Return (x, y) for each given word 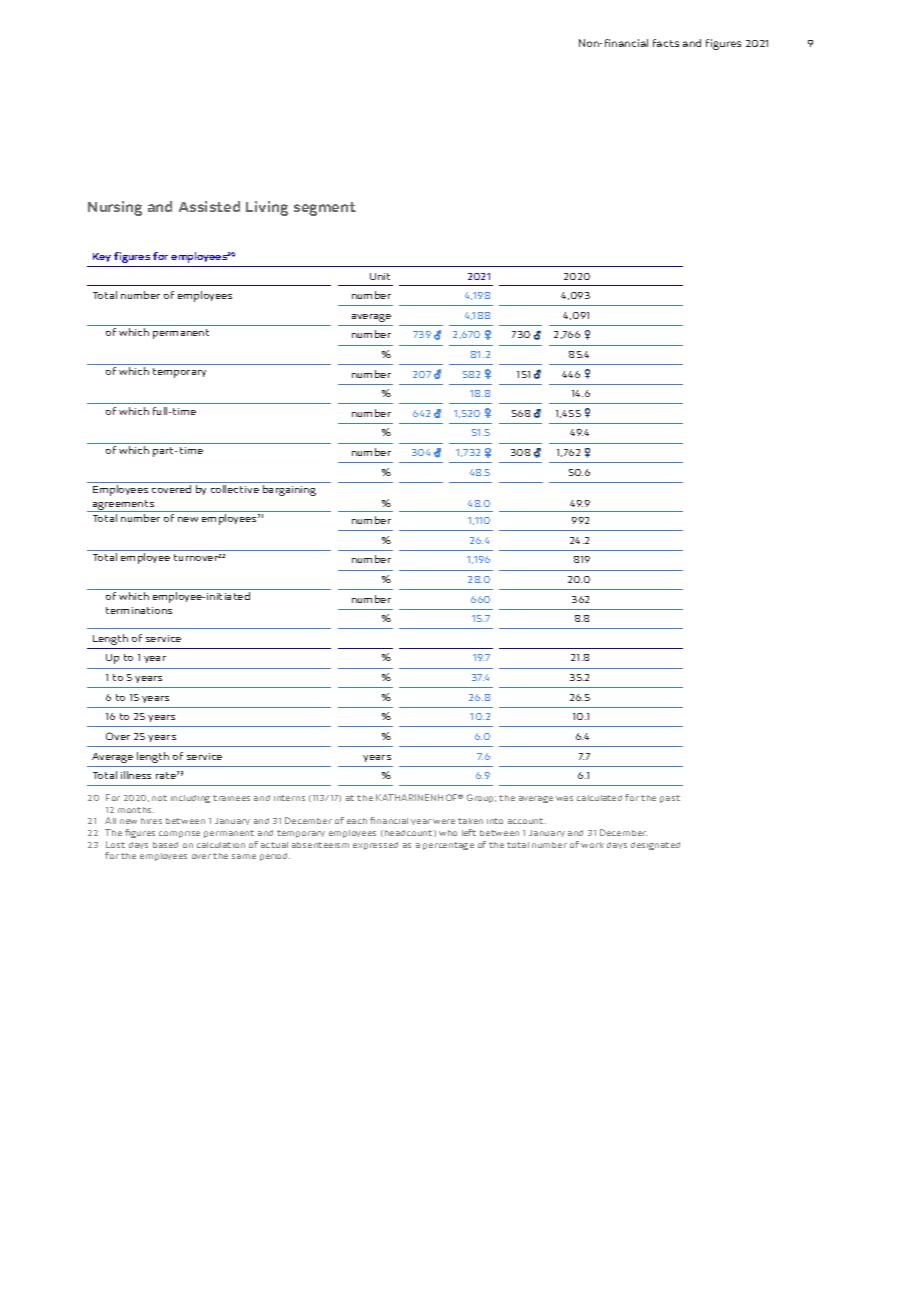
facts (666, 43)
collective (235, 489)
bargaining (289, 490)
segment (325, 209)
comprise (179, 834)
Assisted (209, 206)
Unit (380, 276)
